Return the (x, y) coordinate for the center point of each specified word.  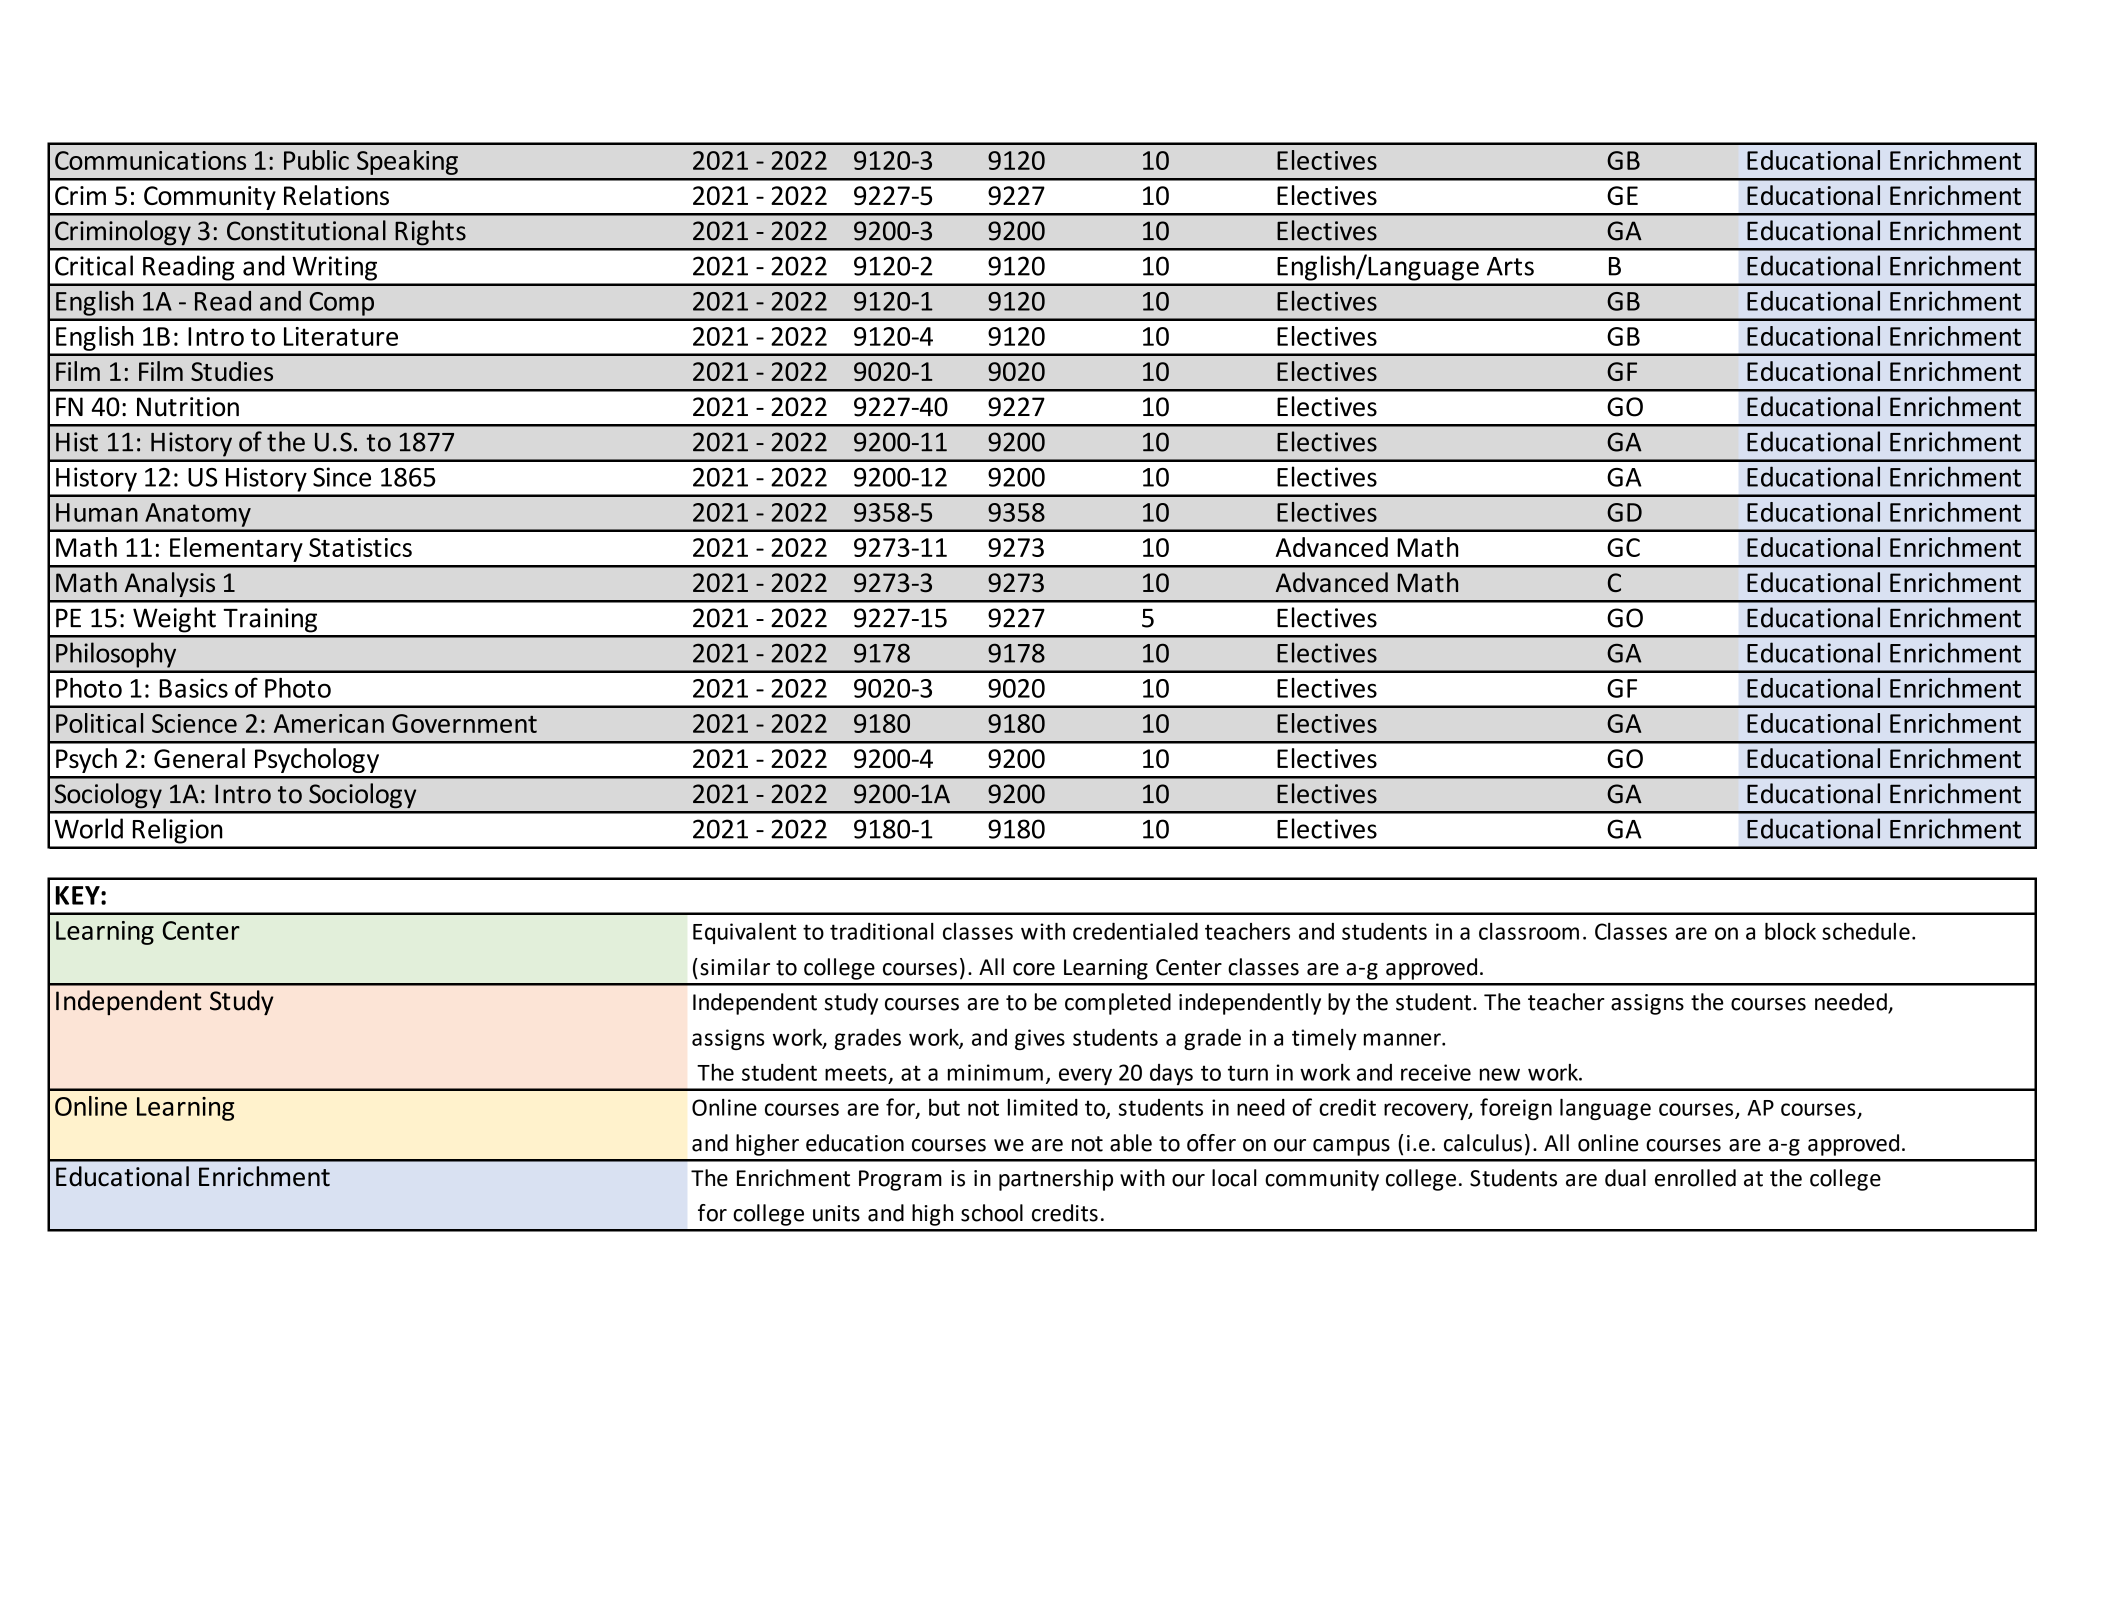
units (836, 1213)
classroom (1529, 931)
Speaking (407, 162)
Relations (336, 195)
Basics (193, 688)
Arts (1510, 266)
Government (464, 723)
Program (900, 1180)
